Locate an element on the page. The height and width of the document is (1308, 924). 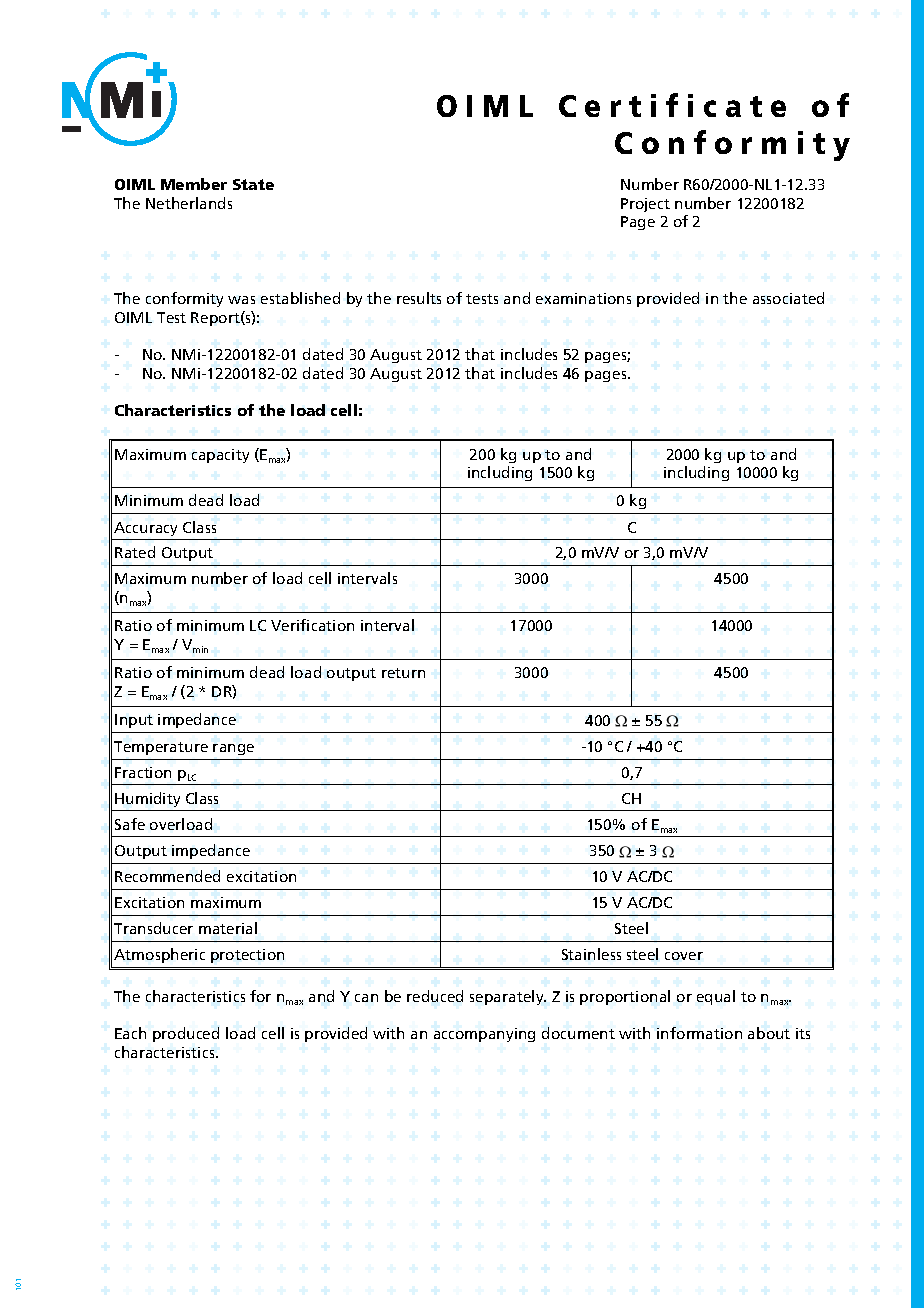
reduced is located at coordinates (435, 996).
